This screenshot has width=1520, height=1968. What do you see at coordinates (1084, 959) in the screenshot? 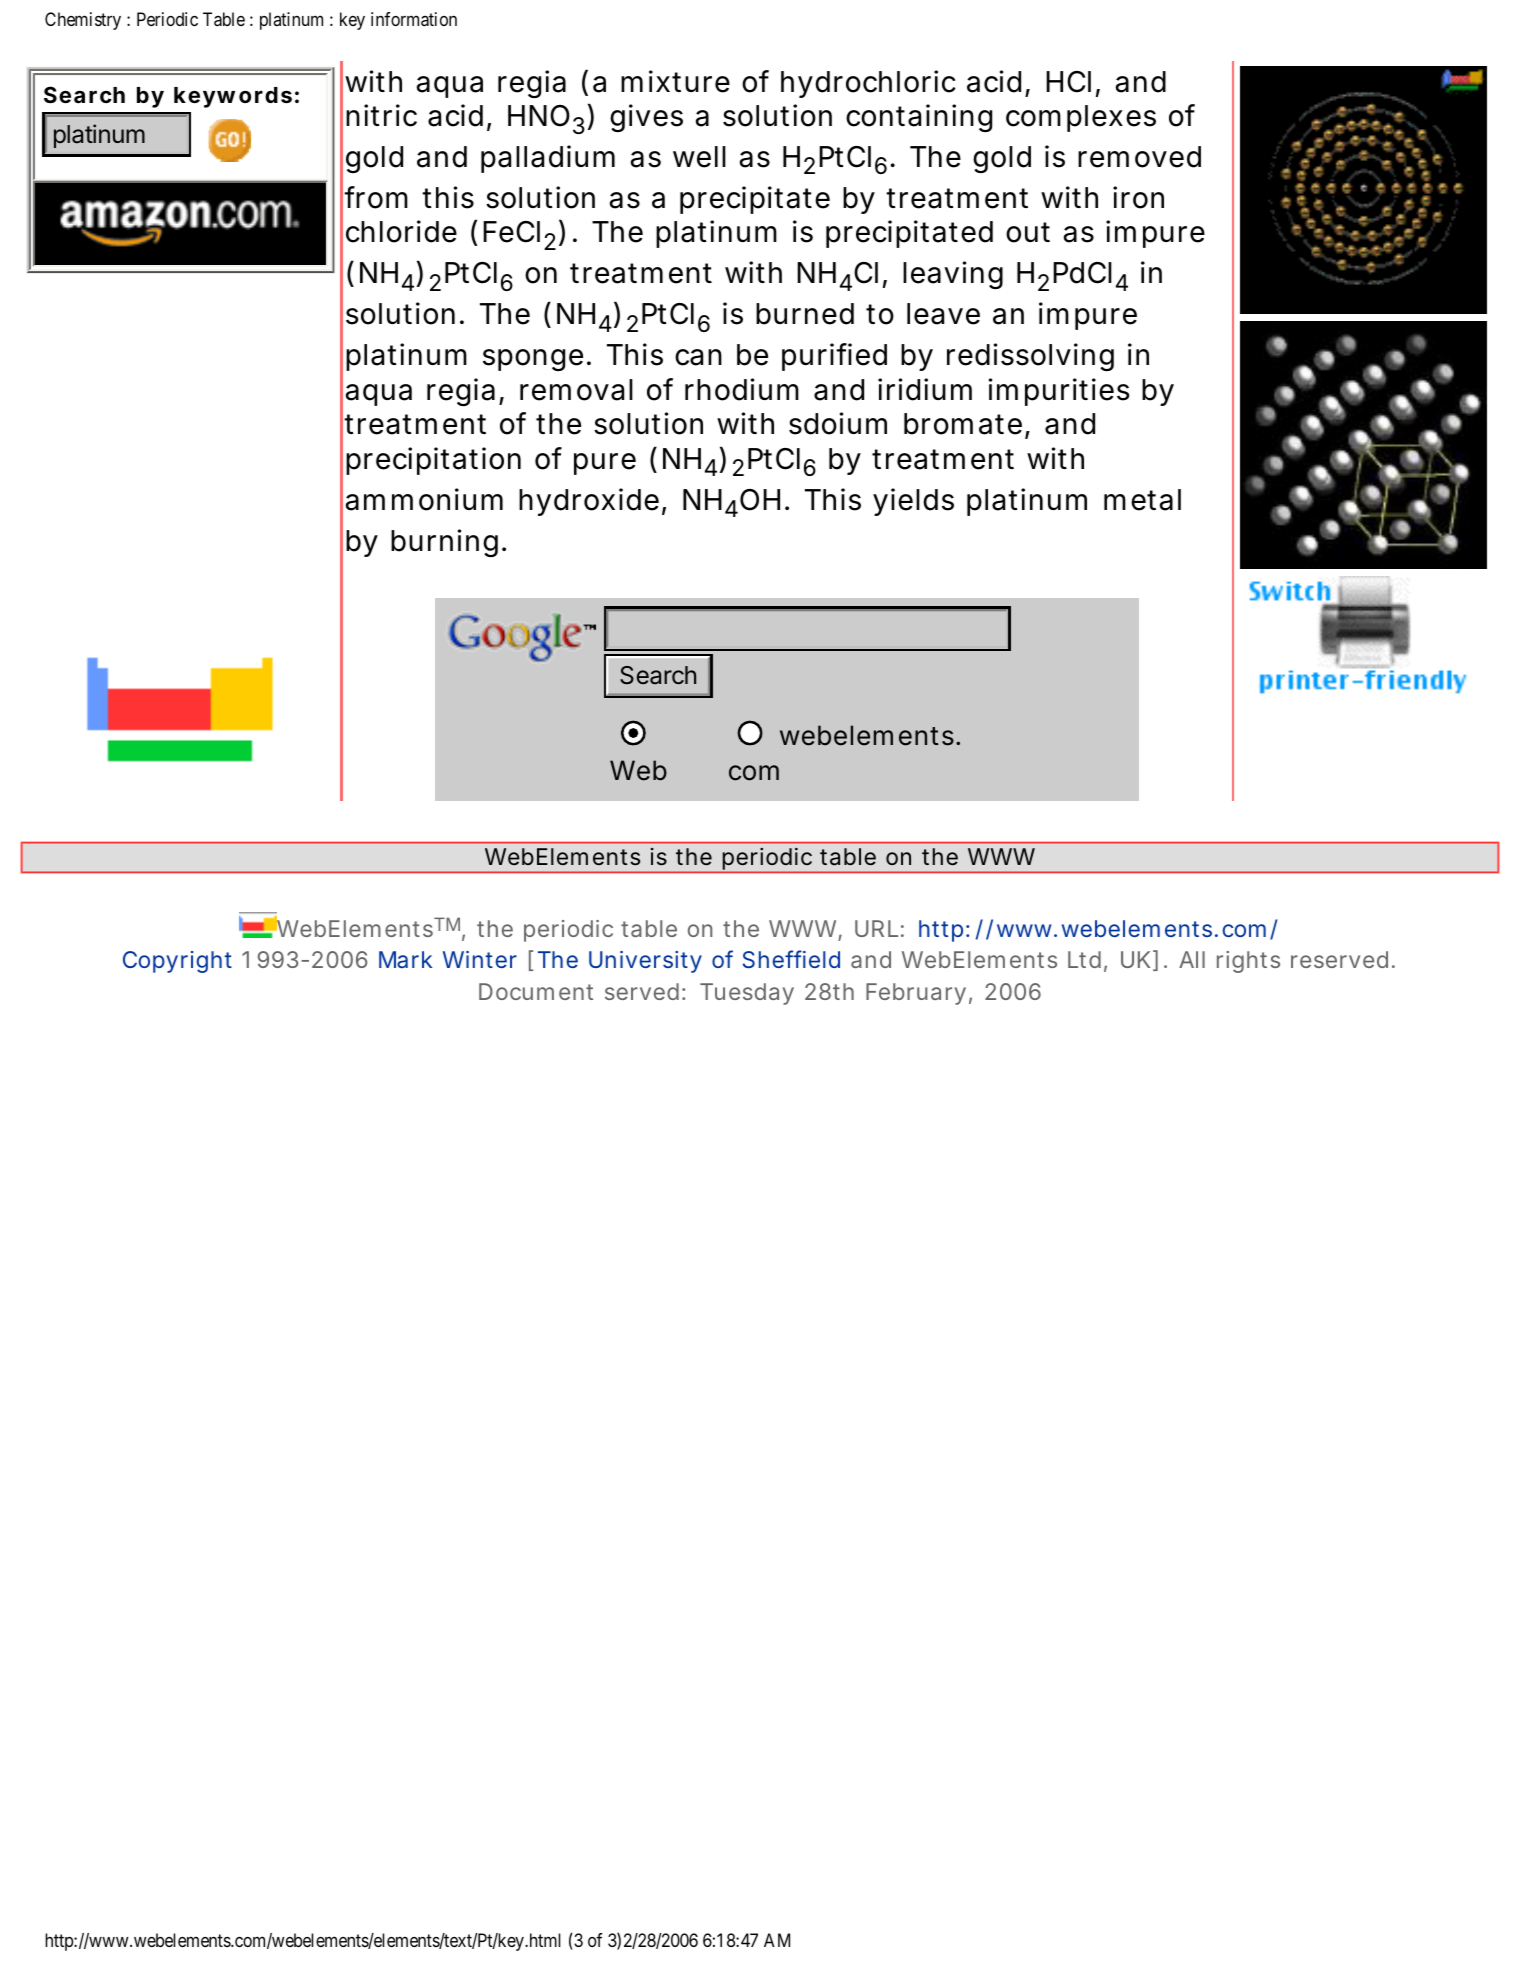
I see `Ltd` at bounding box center [1084, 959].
